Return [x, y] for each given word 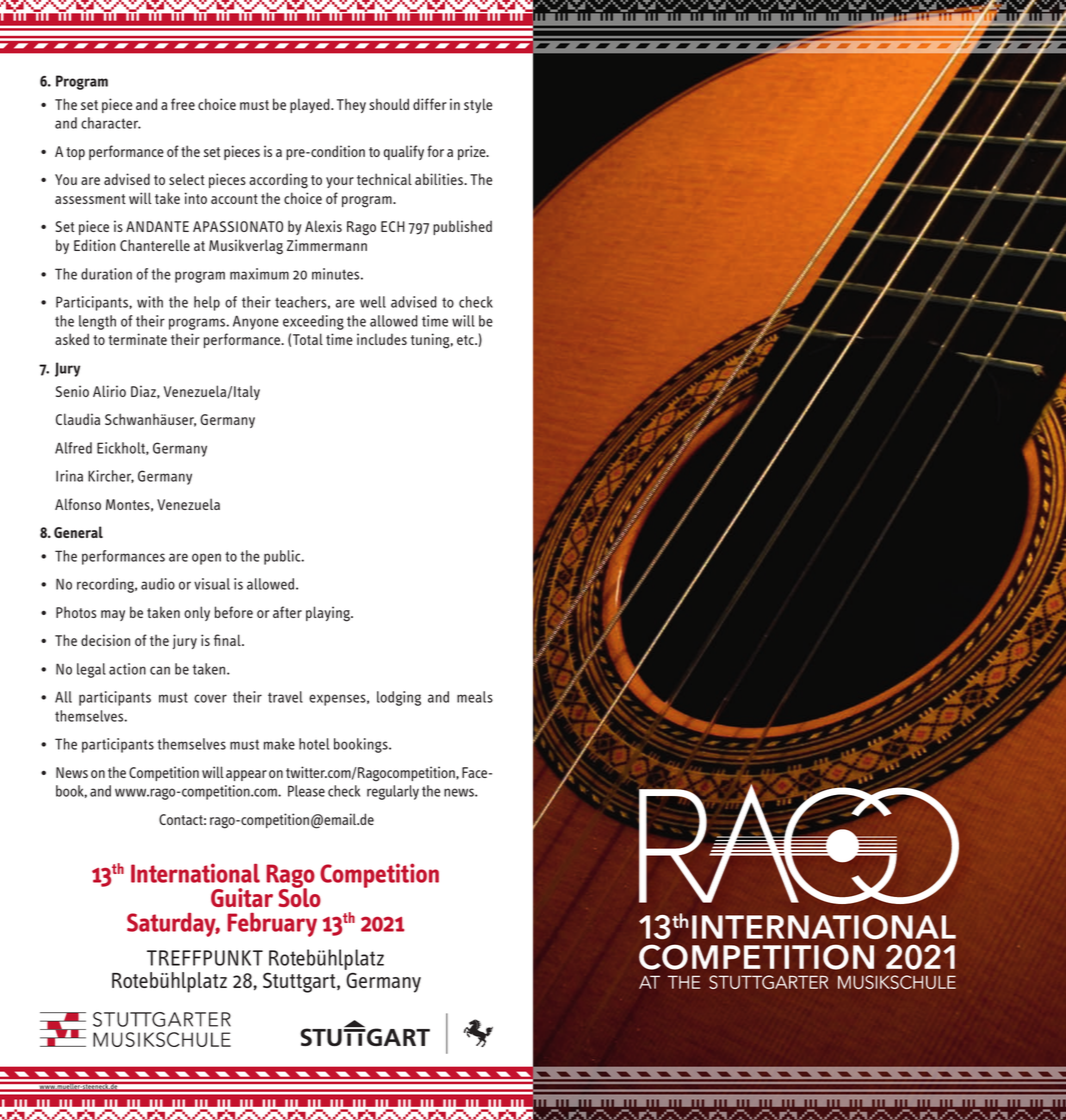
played [311, 105]
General [78, 532]
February [272, 925]
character [111, 123]
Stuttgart [300, 982]
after [287, 612]
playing [329, 614]
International [195, 873]
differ [430, 104]
